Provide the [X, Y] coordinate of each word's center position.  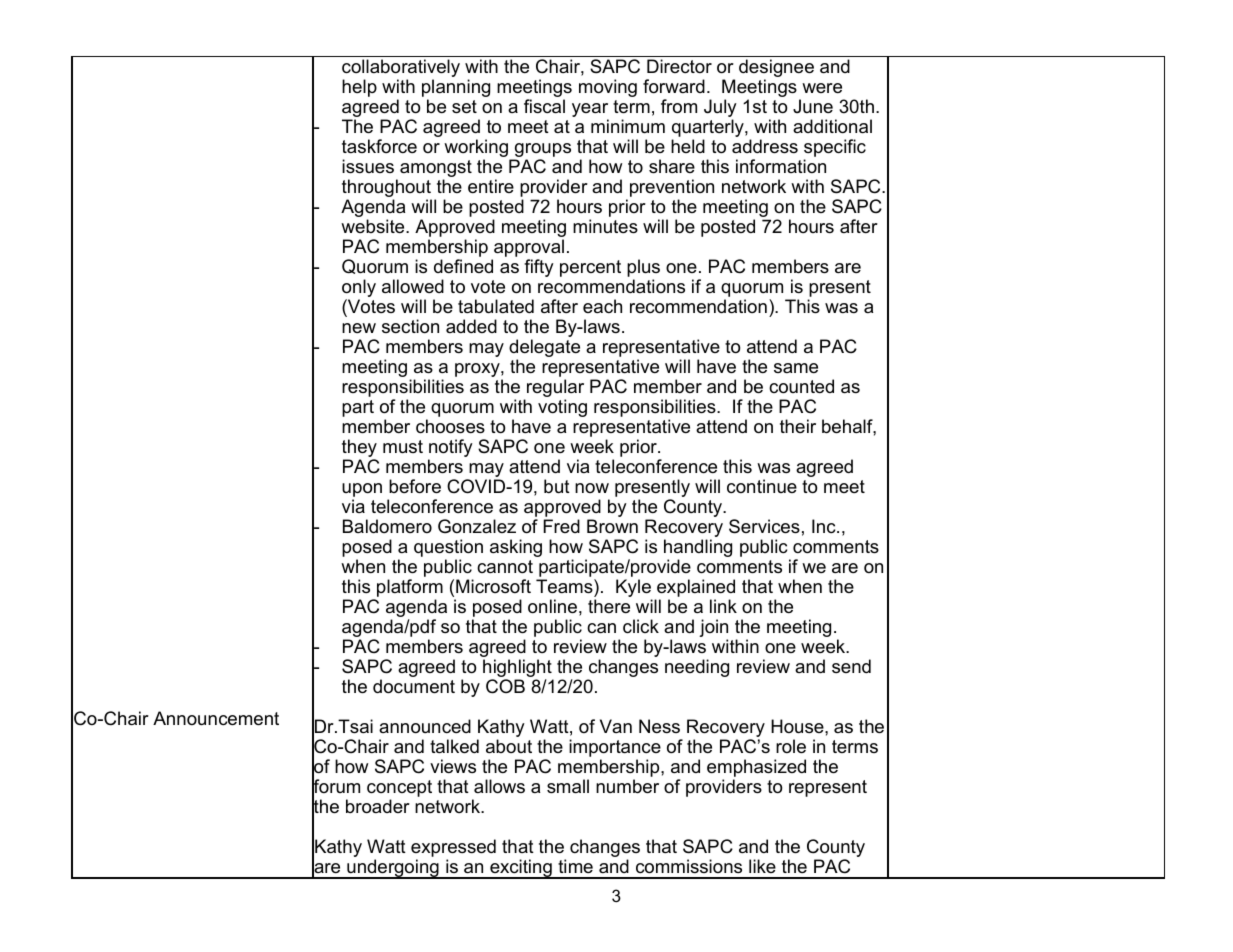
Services [764, 526]
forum [336, 786]
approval [528, 249]
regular [555, 389]
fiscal [544, 106]
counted [801, 386]
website [374, 226]
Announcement [216, 718]
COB [505, 686]
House [798, 726]
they [359, 449]
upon [362, 491]
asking [516, 548]
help [359, 88]
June [813, 106]
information [781, 166]
